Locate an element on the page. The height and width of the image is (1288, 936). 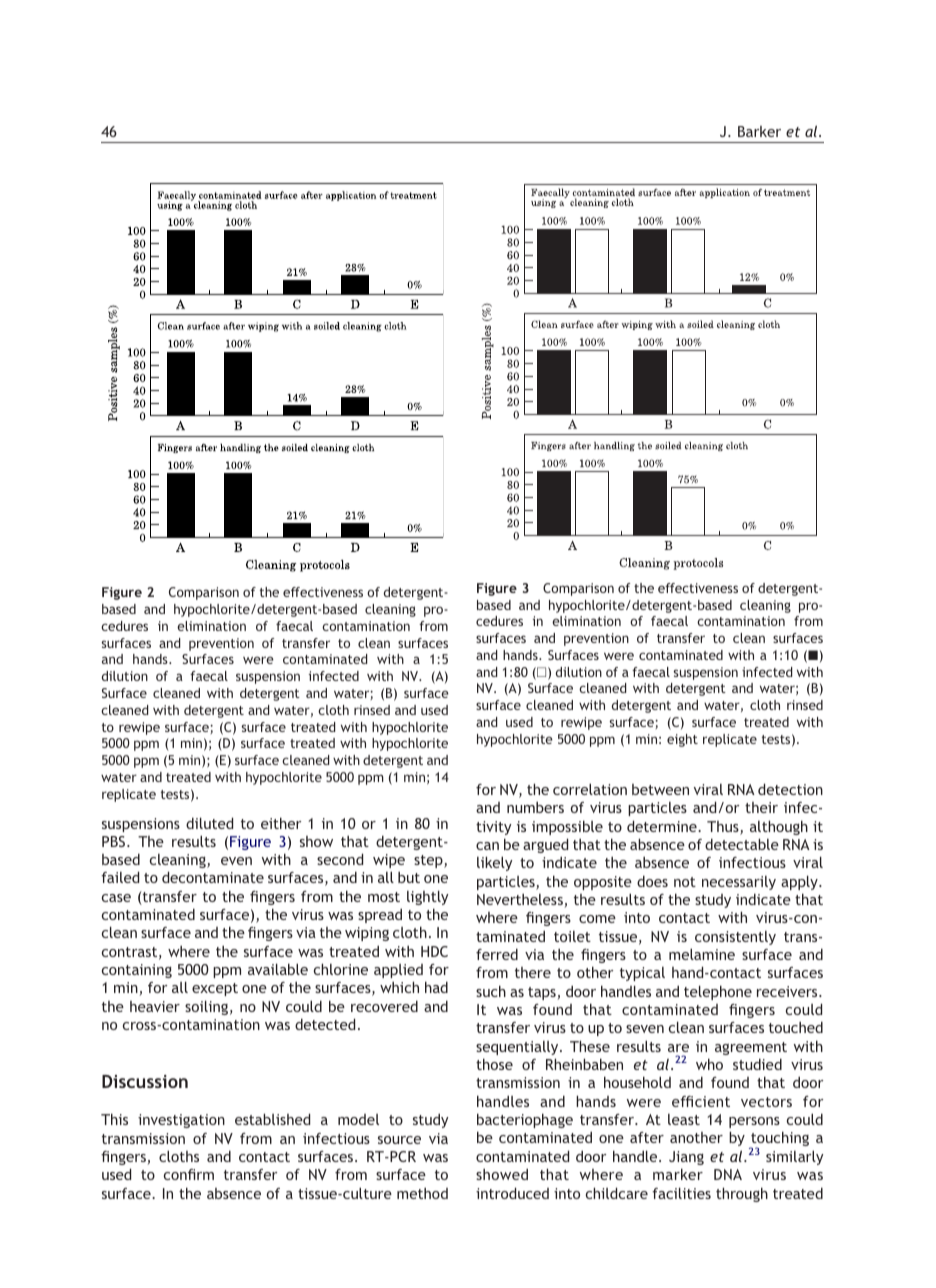
eight is located at coordinates (682, 740).
